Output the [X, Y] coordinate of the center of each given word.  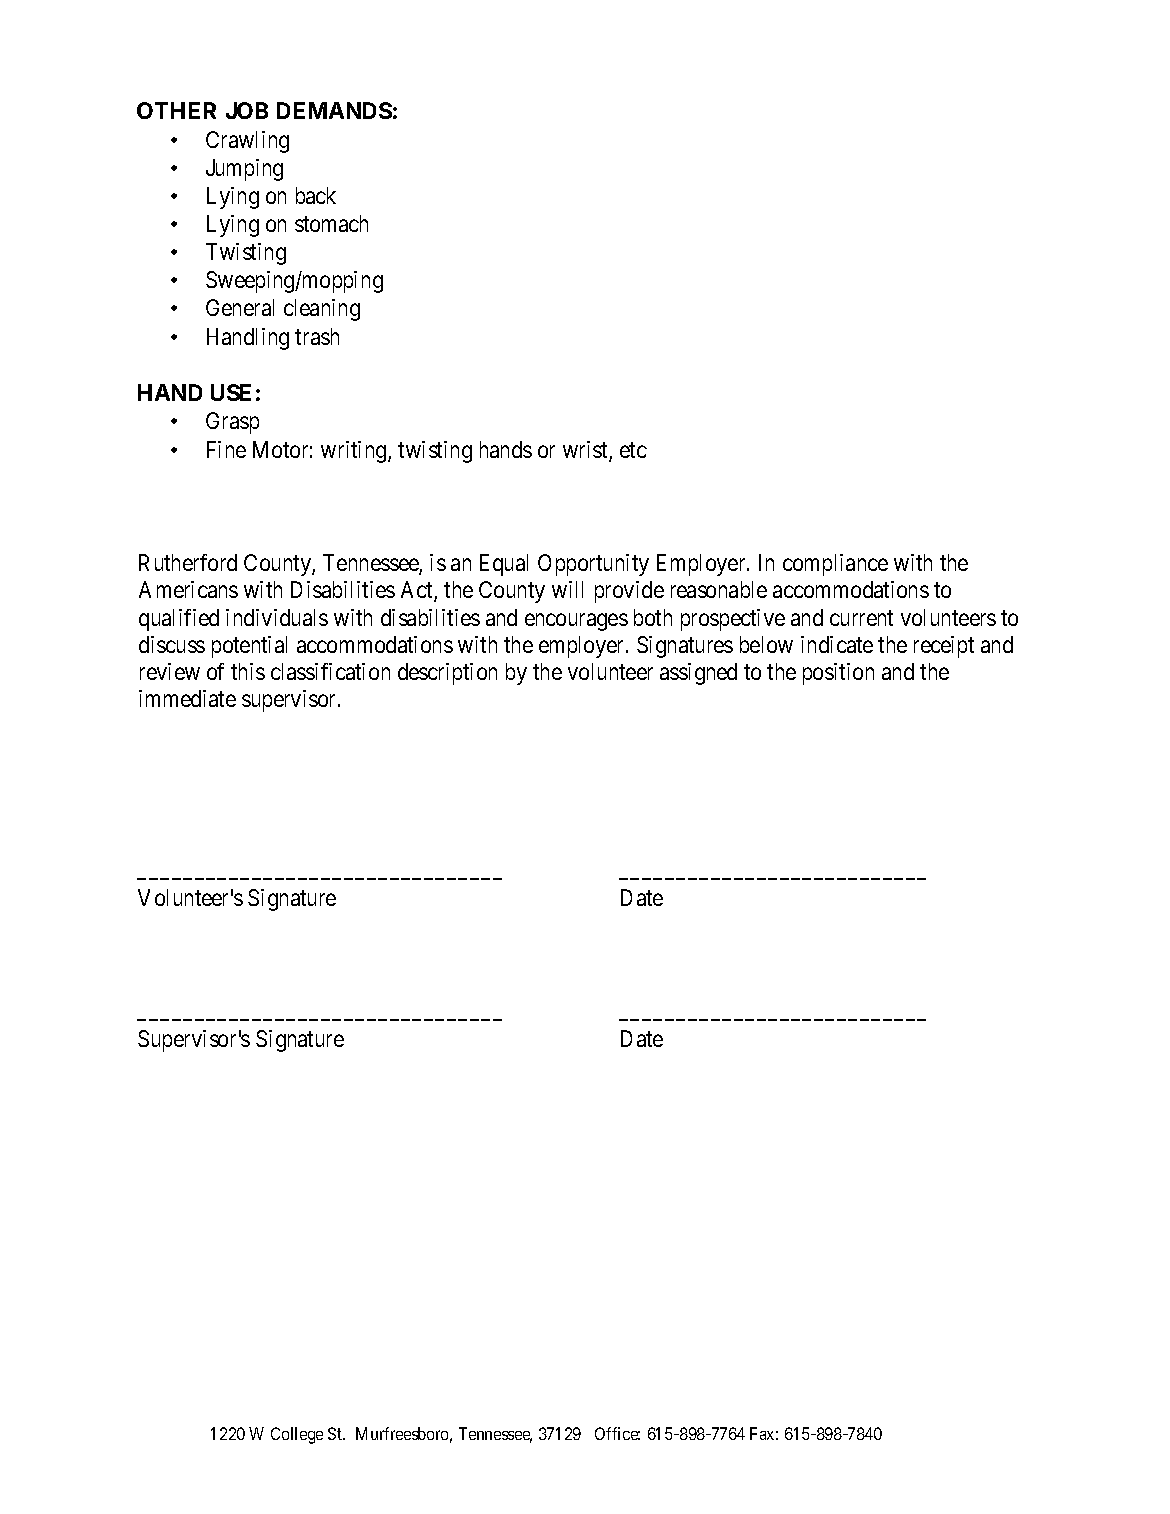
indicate [837, 644]
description [447, 674]
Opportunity [593, 565]
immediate [187, 698]
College [297, 1435]
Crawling [247, 142]
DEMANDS [334, 110]
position [838, 674]
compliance [835, 565]
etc [633, 450]
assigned [698, 674]
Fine [226, 449]
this [248, 671]
